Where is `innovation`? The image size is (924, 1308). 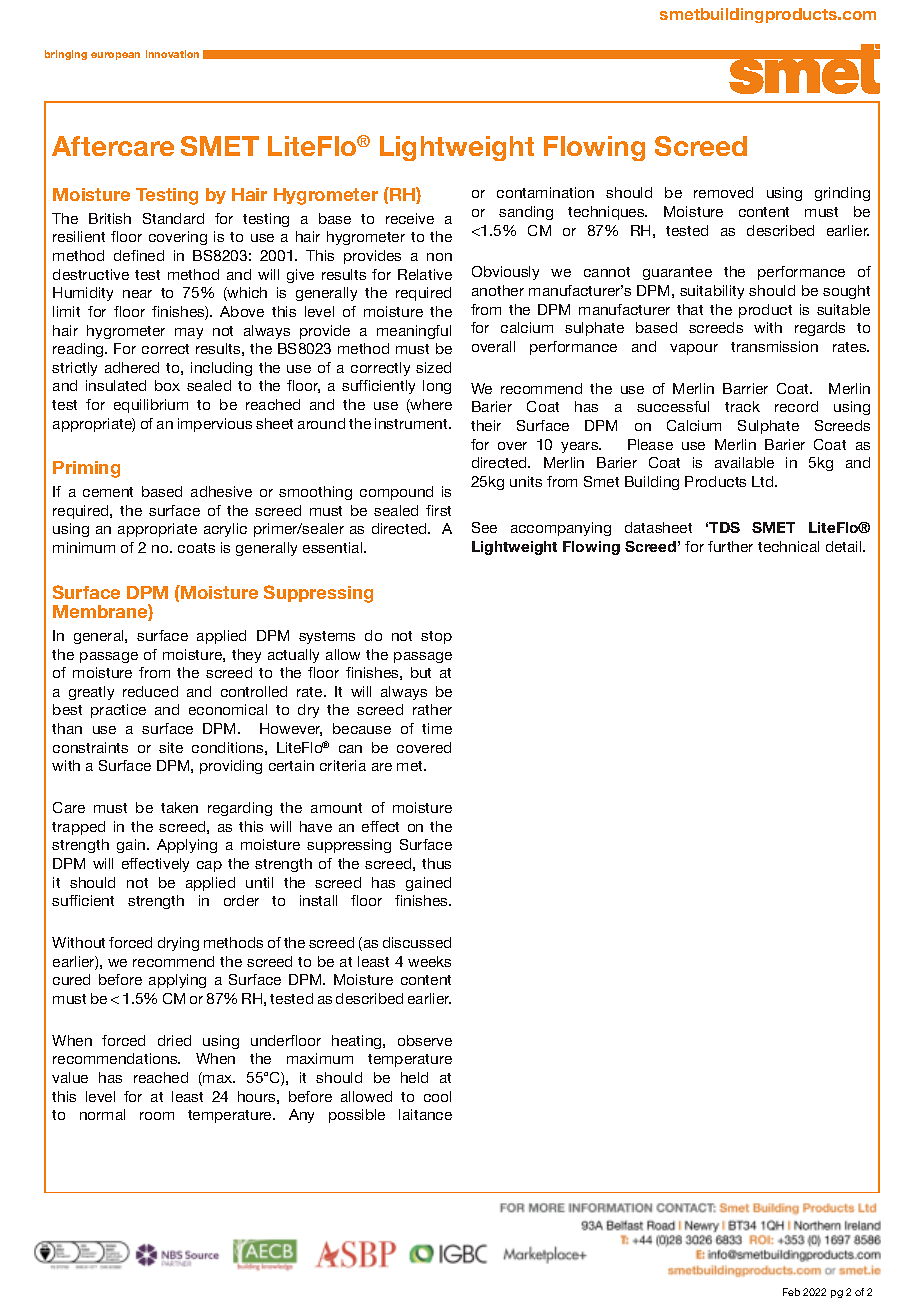 innovation is located at coordinates (172, 54).
